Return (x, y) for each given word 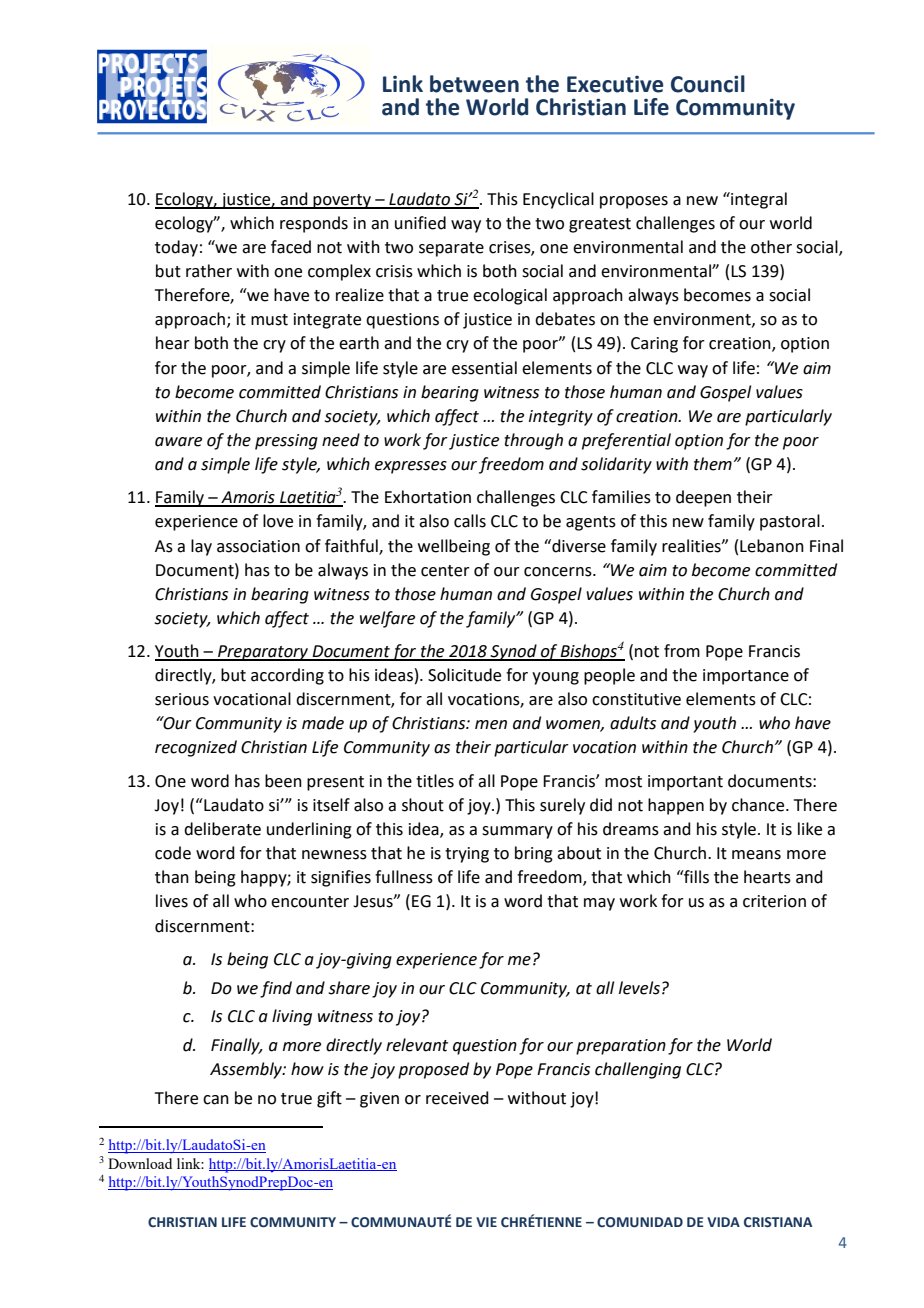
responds (314, 224)
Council (708, 84)
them (713, 464)
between (474, 84)
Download (140, 1163)
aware (178, 442)
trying (467, 855)
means (756, 855)
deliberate (222, 829)
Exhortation (428, 497)
